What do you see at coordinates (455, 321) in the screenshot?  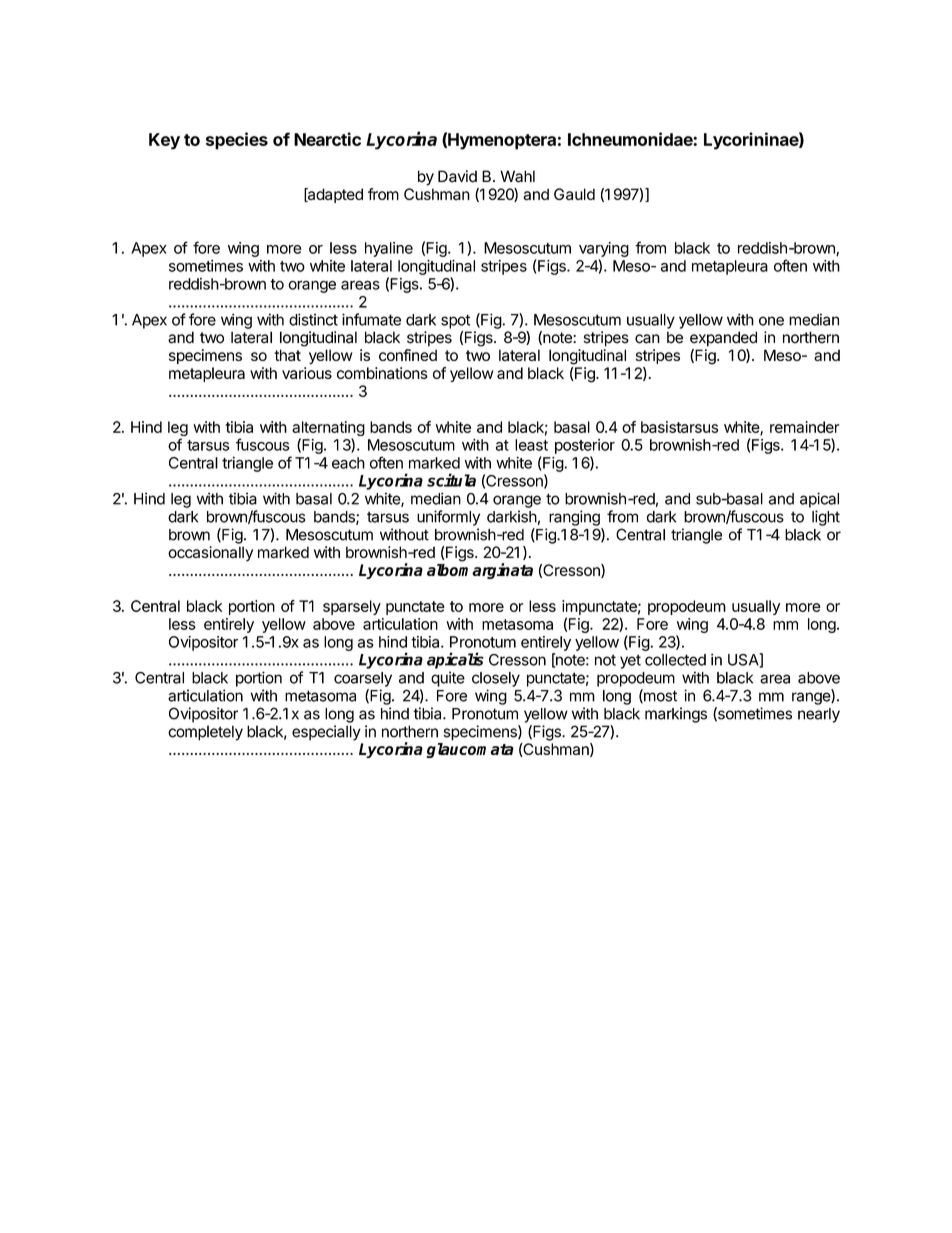 I see `spot` at bounding box center [455, 321].
